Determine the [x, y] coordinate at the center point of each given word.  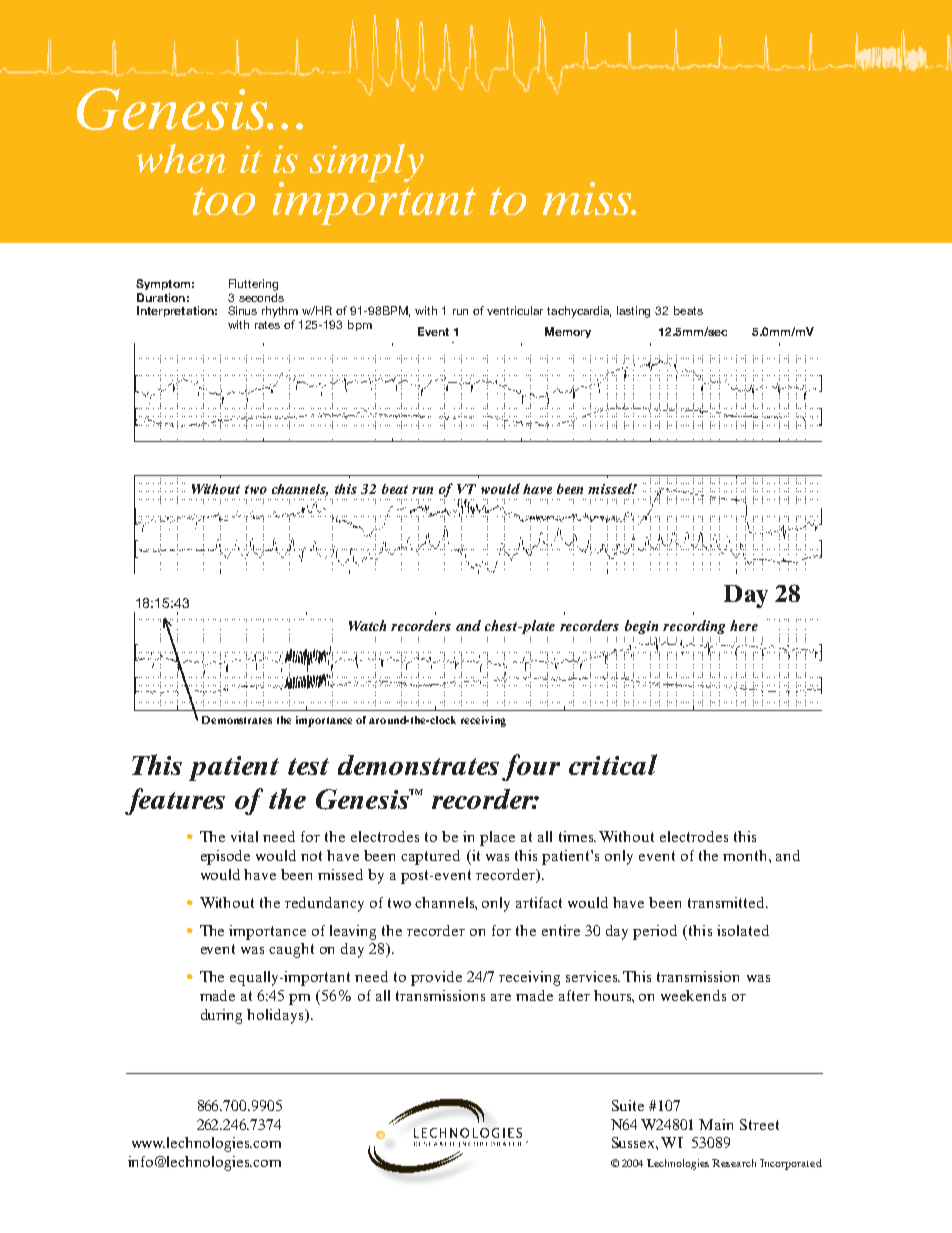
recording [694, 627]
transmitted [727, 902]
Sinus [242, 310]
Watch [367, 625]
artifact [539, 902]
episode [225, 857]
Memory [568, 332]
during [221, 1016]
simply [367, 163]
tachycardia [579, 312]
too [224, 201]
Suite [628, 1105]
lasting [633, 312]
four [531, 767]
